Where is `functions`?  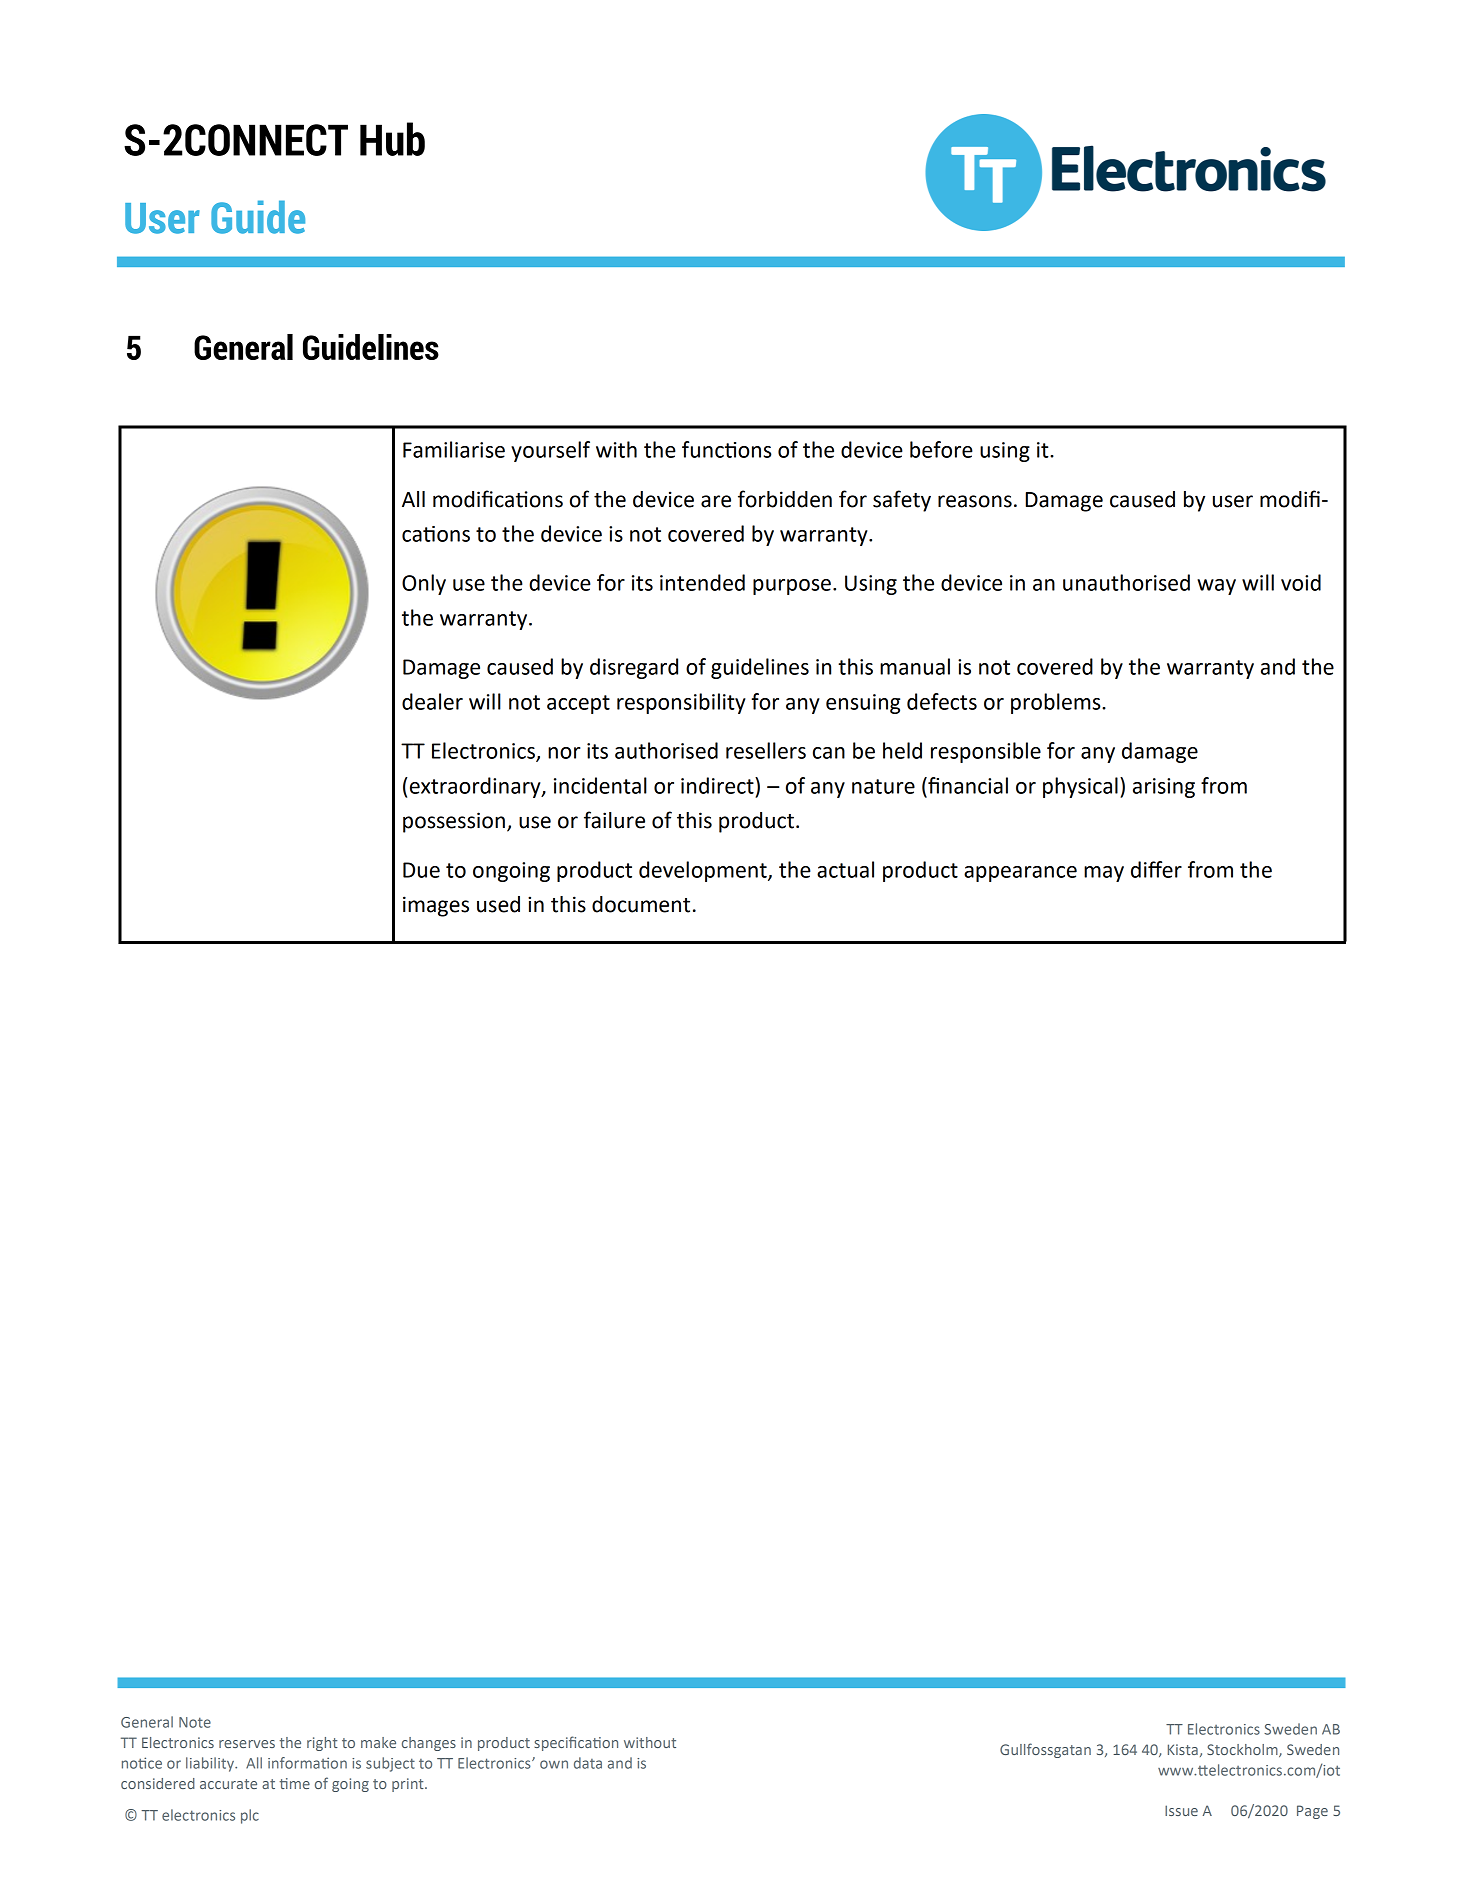 functions is located at coordinates (727, 449).
